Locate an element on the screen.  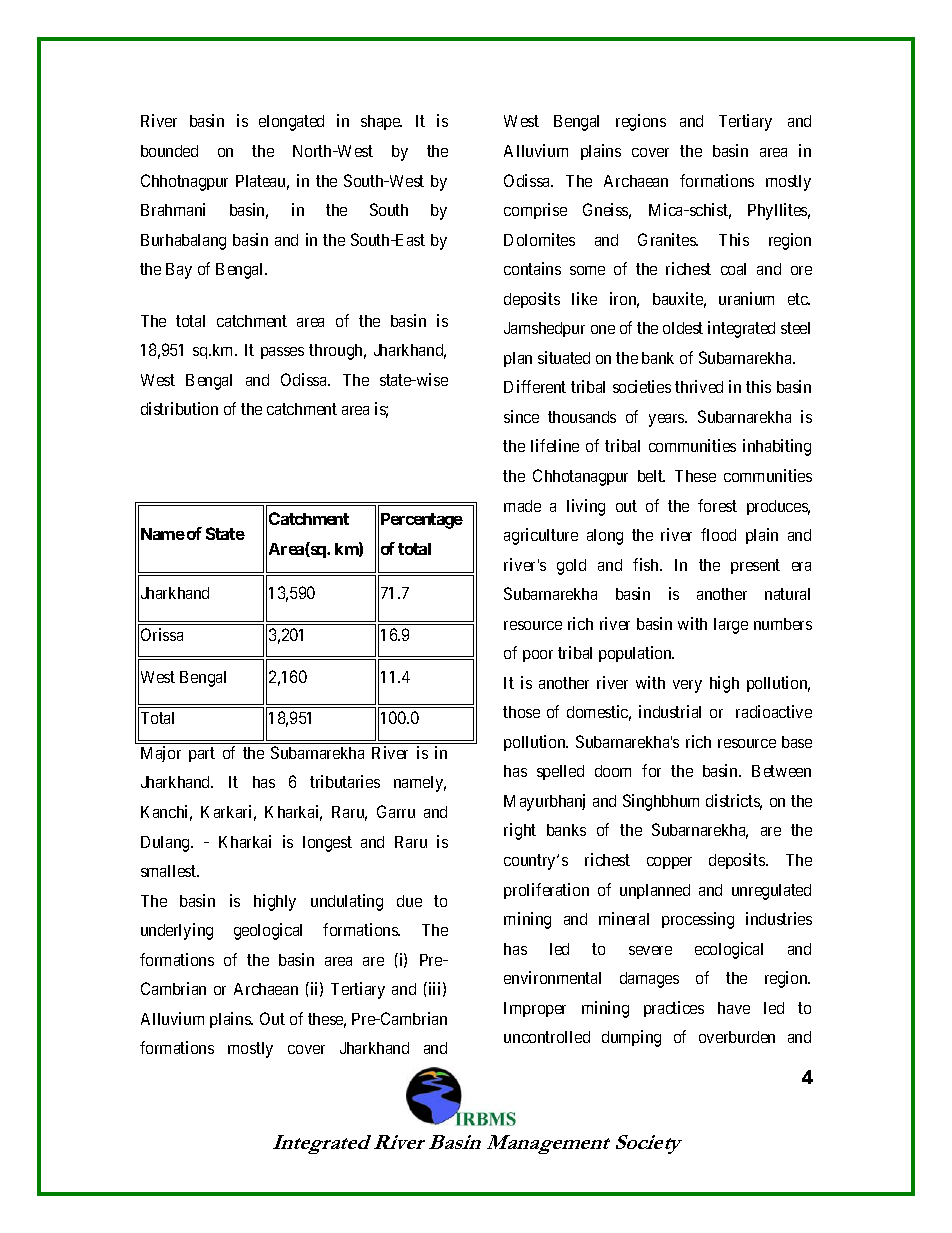
coal is located at coordinates (733, 269).
